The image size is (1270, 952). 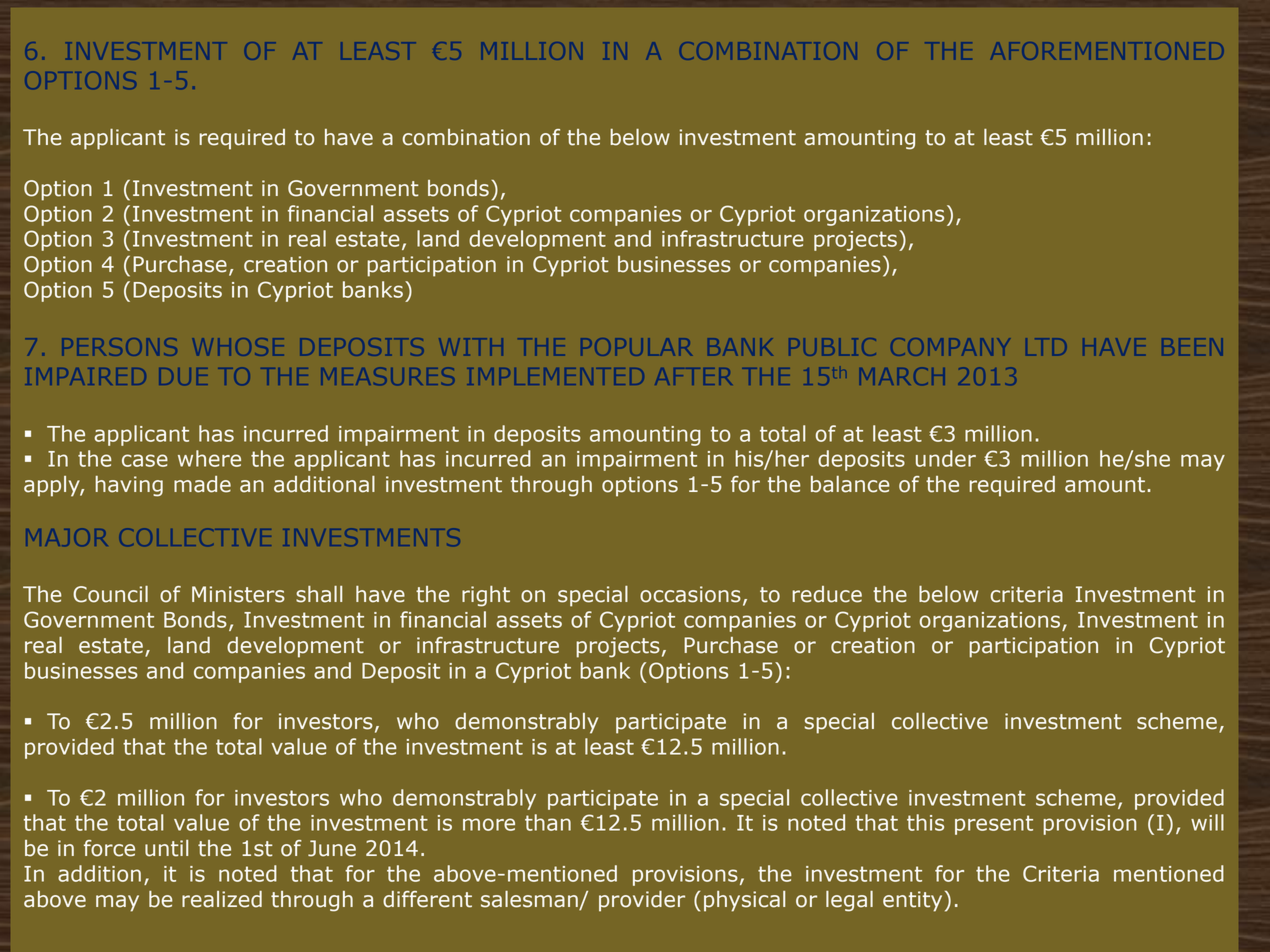 What do you see at coordinates (642, 901) in the screenshot?
I see `provider` at bounding box center [642, 901].
